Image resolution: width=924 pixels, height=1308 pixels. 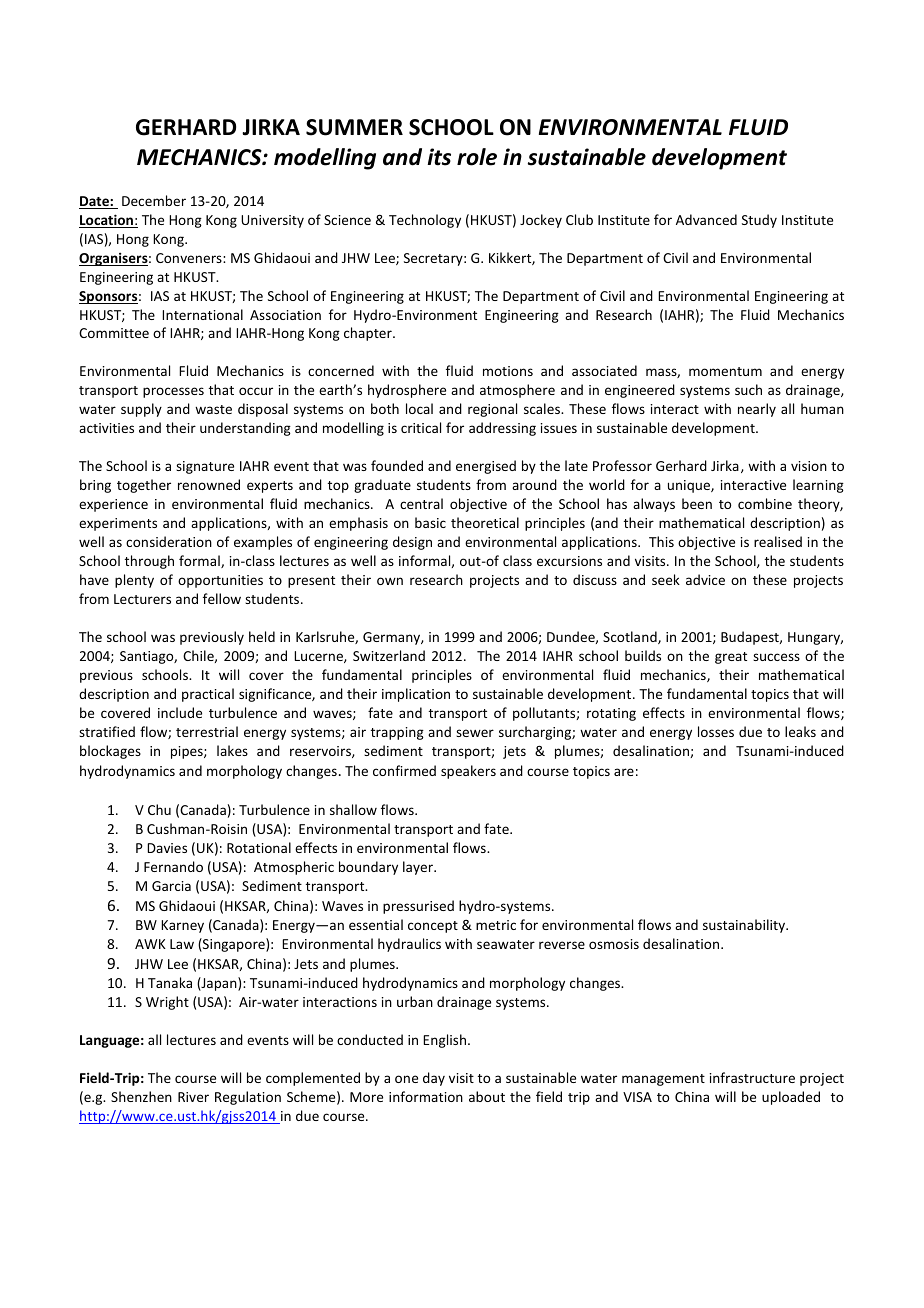 What do you see at coordinates (193, 1097) in the screenshot?
I see `River` at bounding box center [193, 1097].
